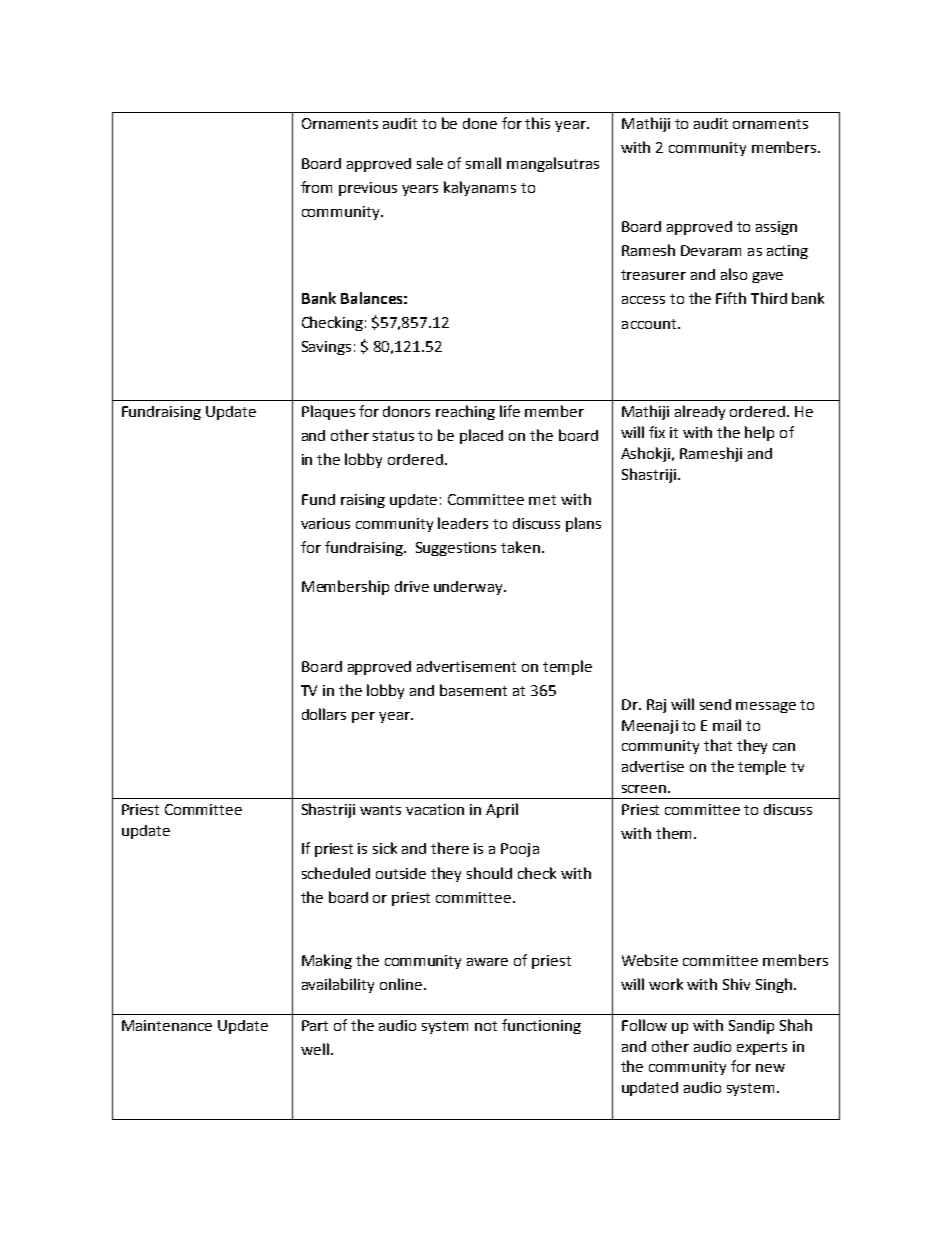 Image resolution: width=952 pixels, height=1233 pixels. Describe the element at coordinates (315, 1049) in the document. I see `well` at that location.
